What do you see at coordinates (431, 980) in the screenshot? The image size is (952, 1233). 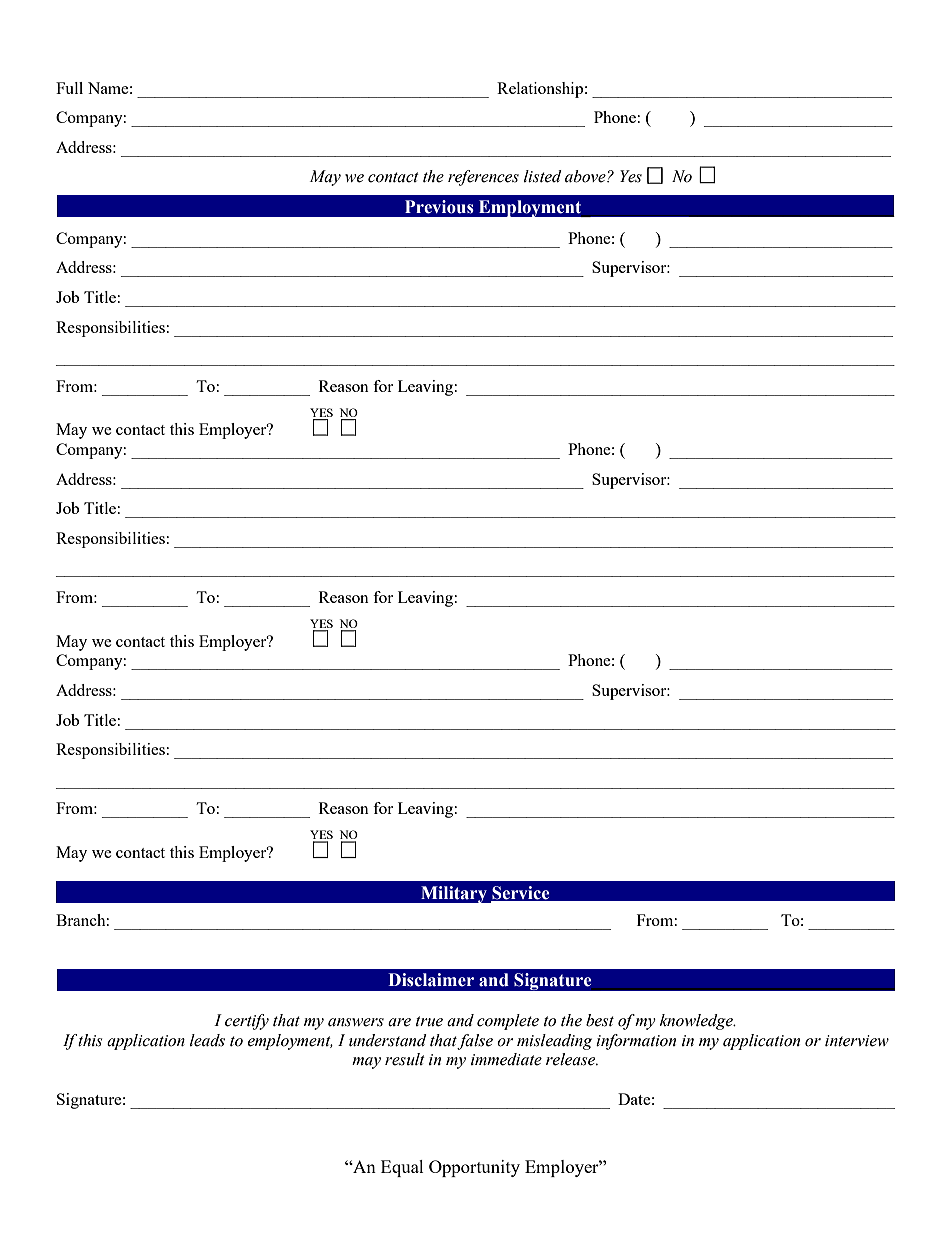 I see `Disclaimer` at bounding box center [431, 980].
